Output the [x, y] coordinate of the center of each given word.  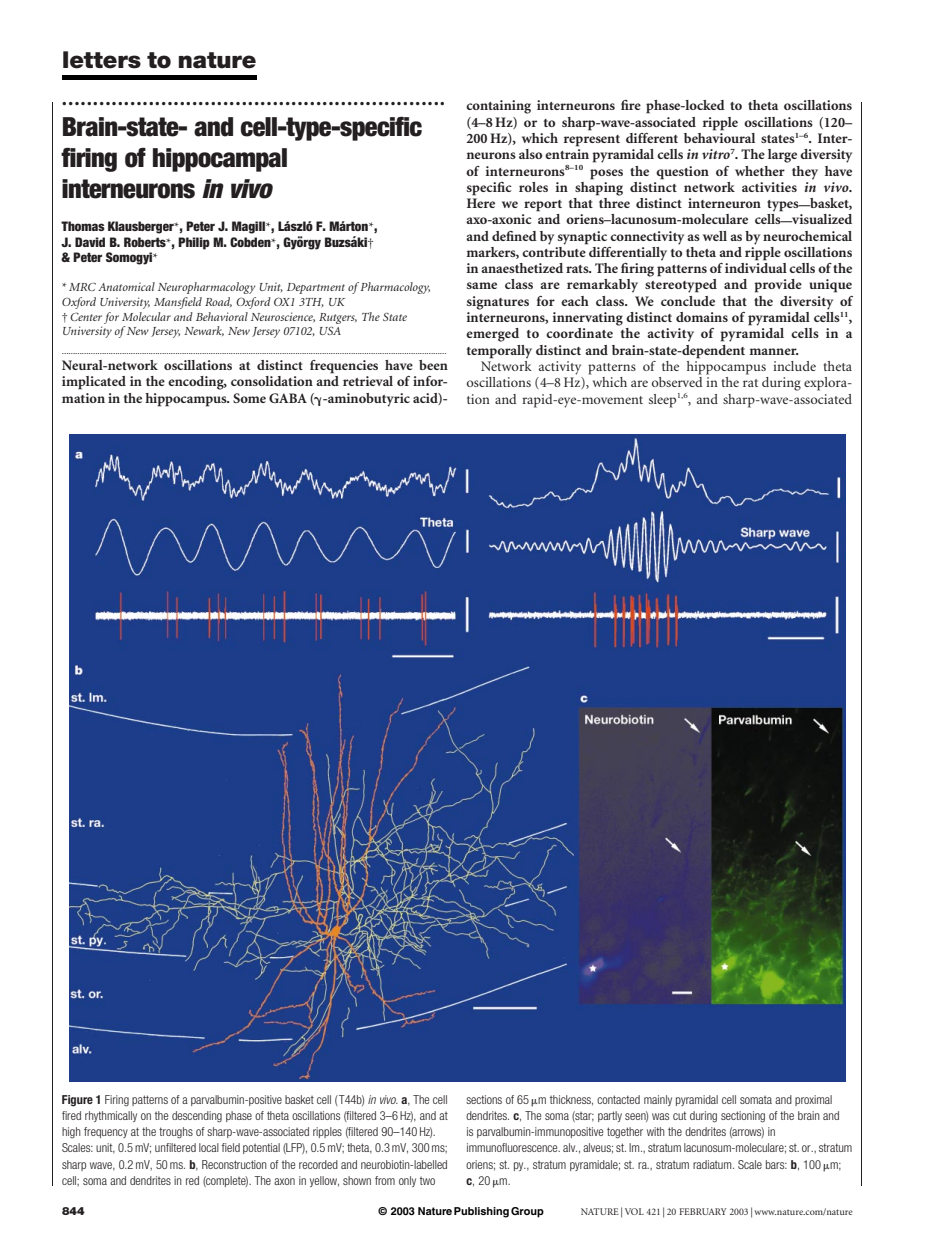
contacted [618, 1099]
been [433, 365]
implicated [94, 383]
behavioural [719, 136]
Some [249, 398]
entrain [567, 154]
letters [102, 60]
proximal [813, 1100]
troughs [176, 1133]
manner [773, 351]
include [794, 366]
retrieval [368, 381]
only [407, 1181]
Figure [77, 1101]
